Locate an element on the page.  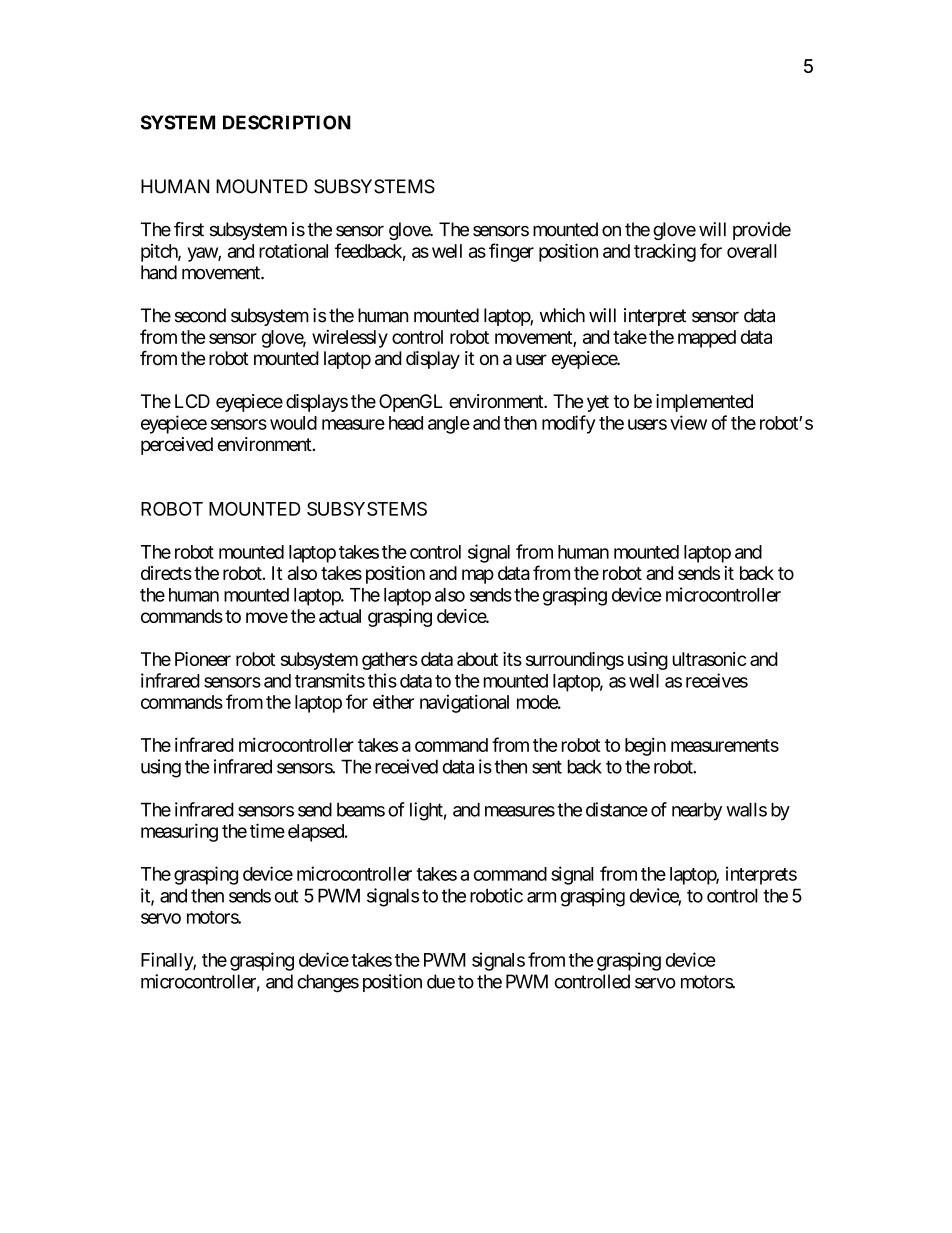
angle is located at coordinates (449, 425).
